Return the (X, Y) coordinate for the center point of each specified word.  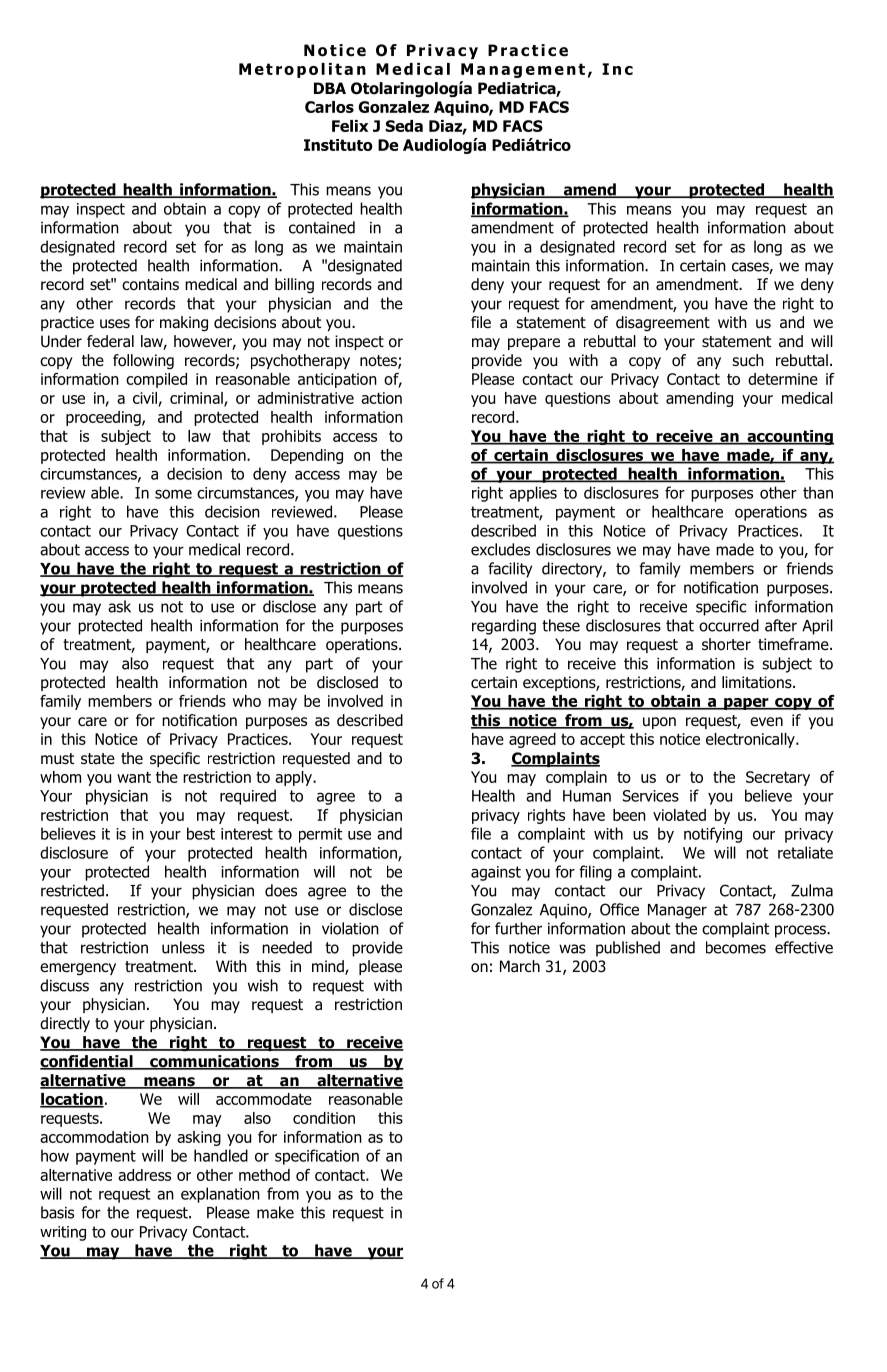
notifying (713, 835)
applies (533, 494)
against (496, 873)
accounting (789, 437)
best (201, 833)
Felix (350, 126)
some (173, 494)
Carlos (329, 107)
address (144, 1175)
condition (324, 1118)
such (748, 360)
